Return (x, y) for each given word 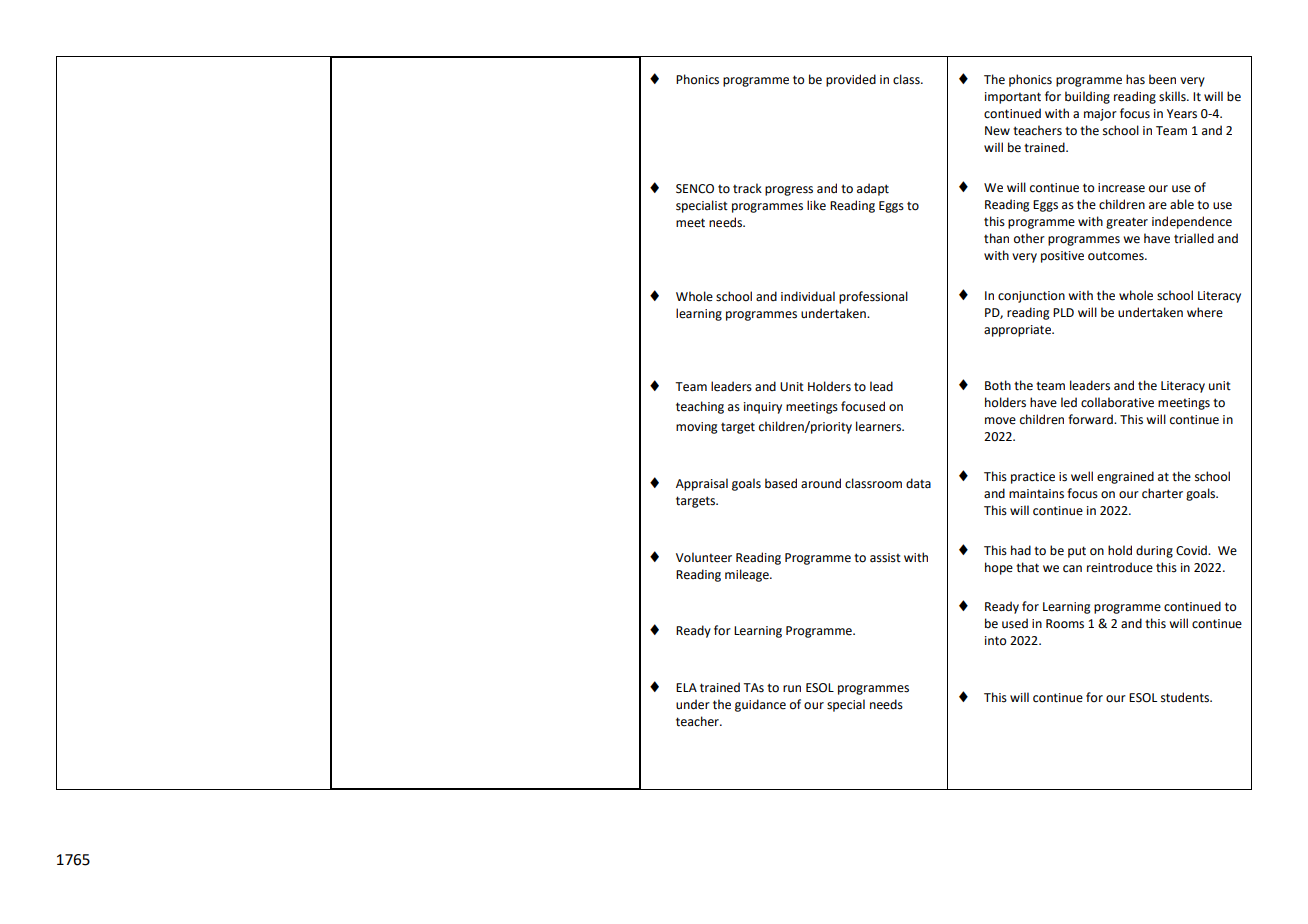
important (1013, 98)
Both (998, 385)
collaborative (1117, 402)
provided (851, 80)
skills (1173, 96)
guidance (760, 705)
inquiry (763, 408)
